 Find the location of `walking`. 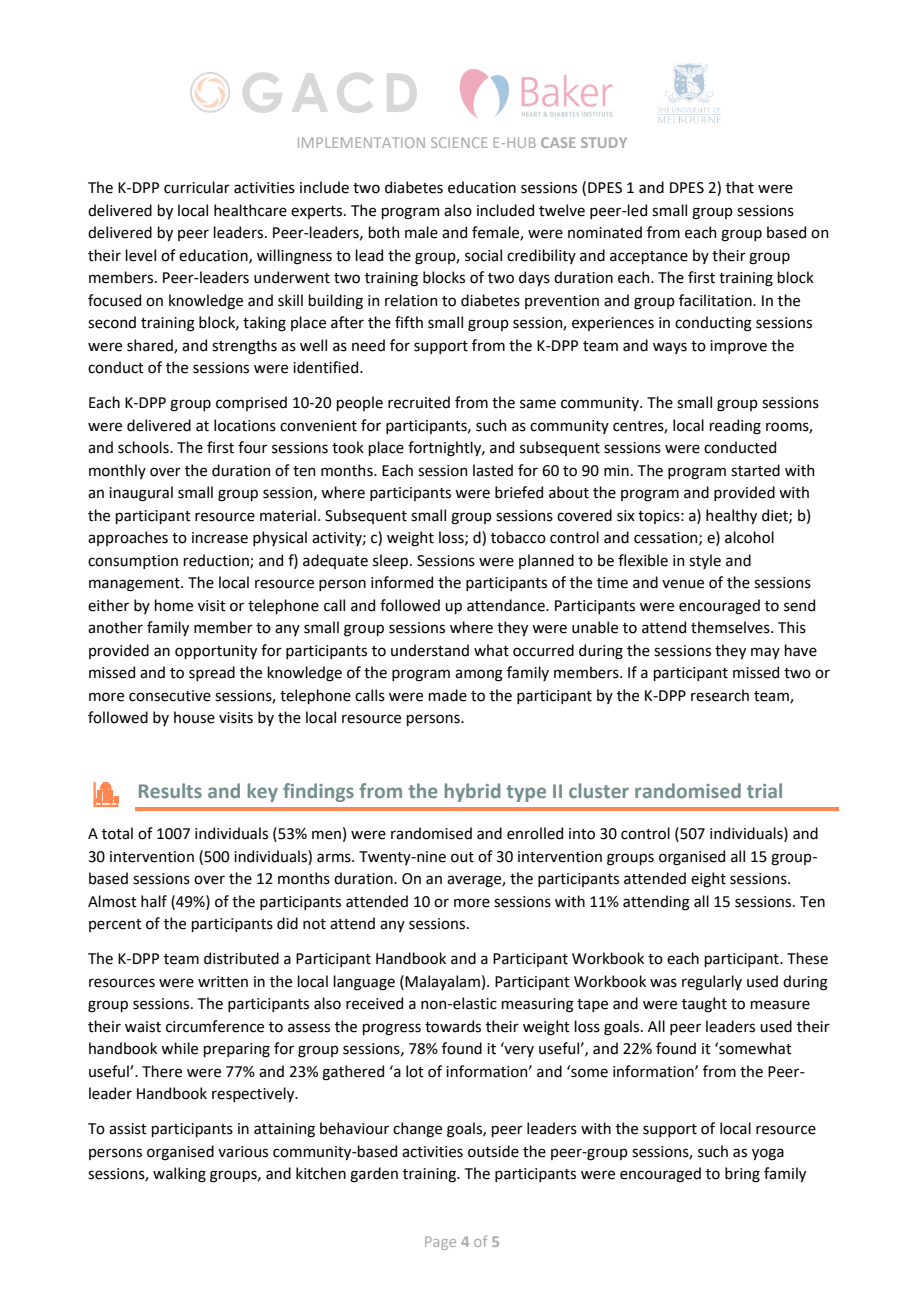

walking is located at coordinates (179, 1175).
